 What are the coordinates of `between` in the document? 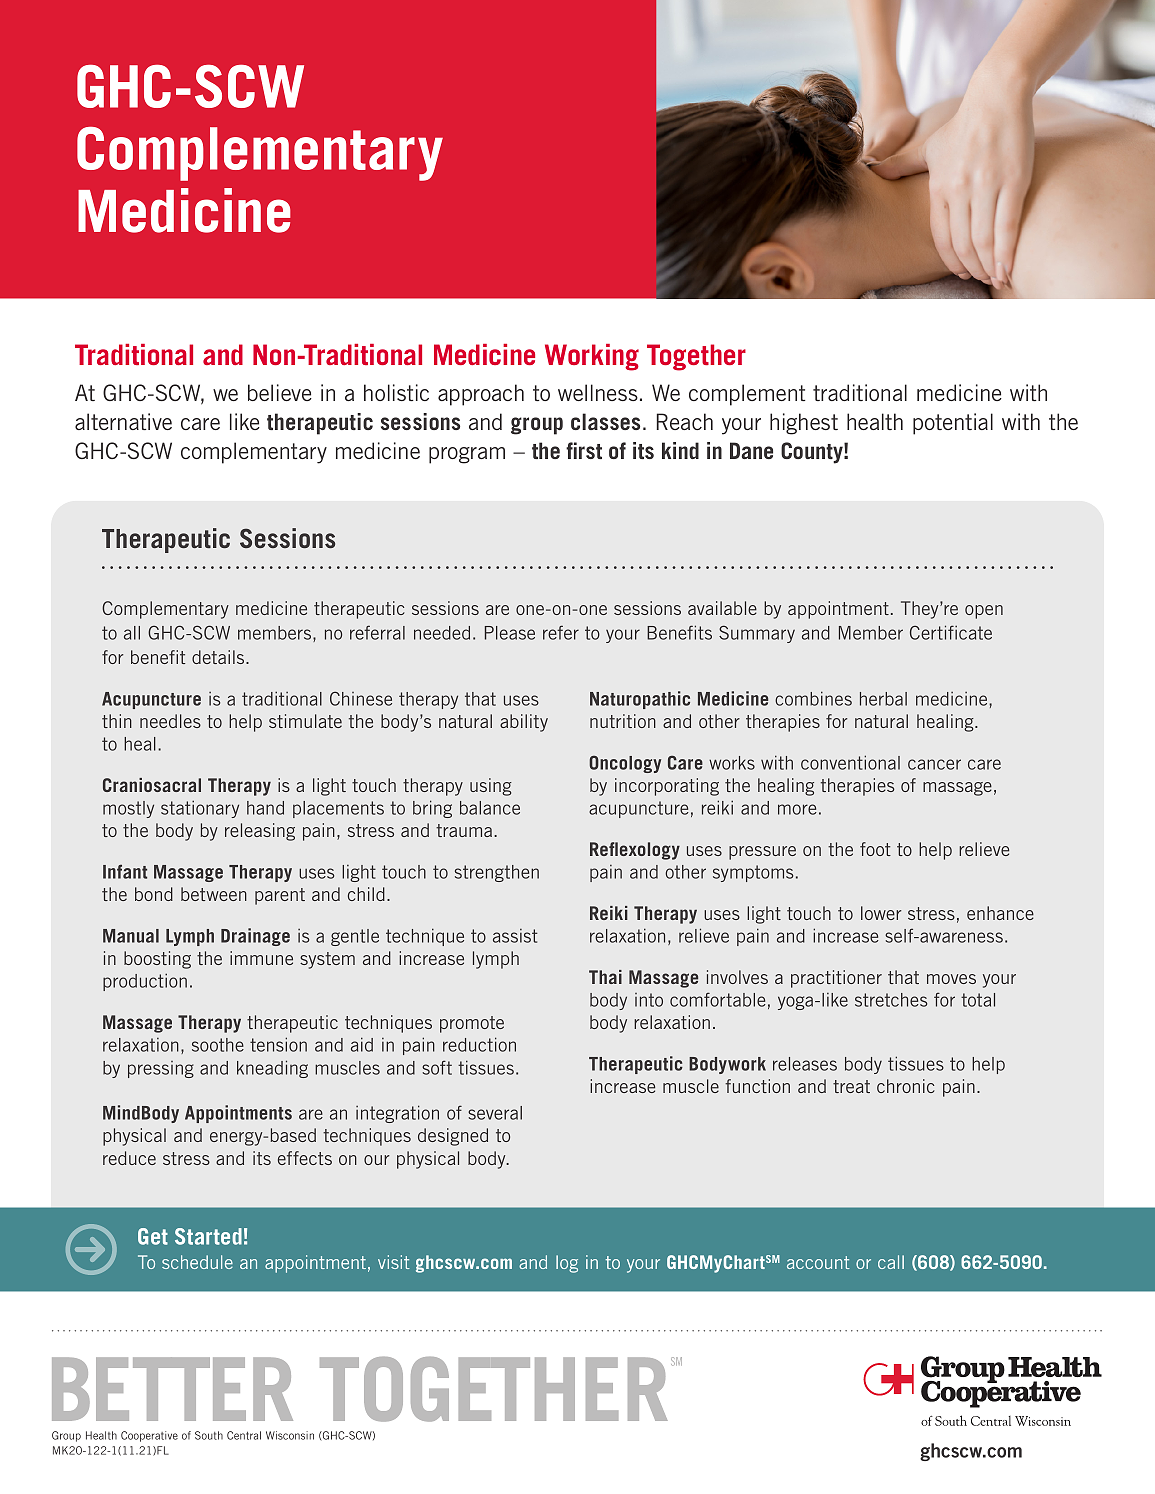 It's located at (214, 894).
